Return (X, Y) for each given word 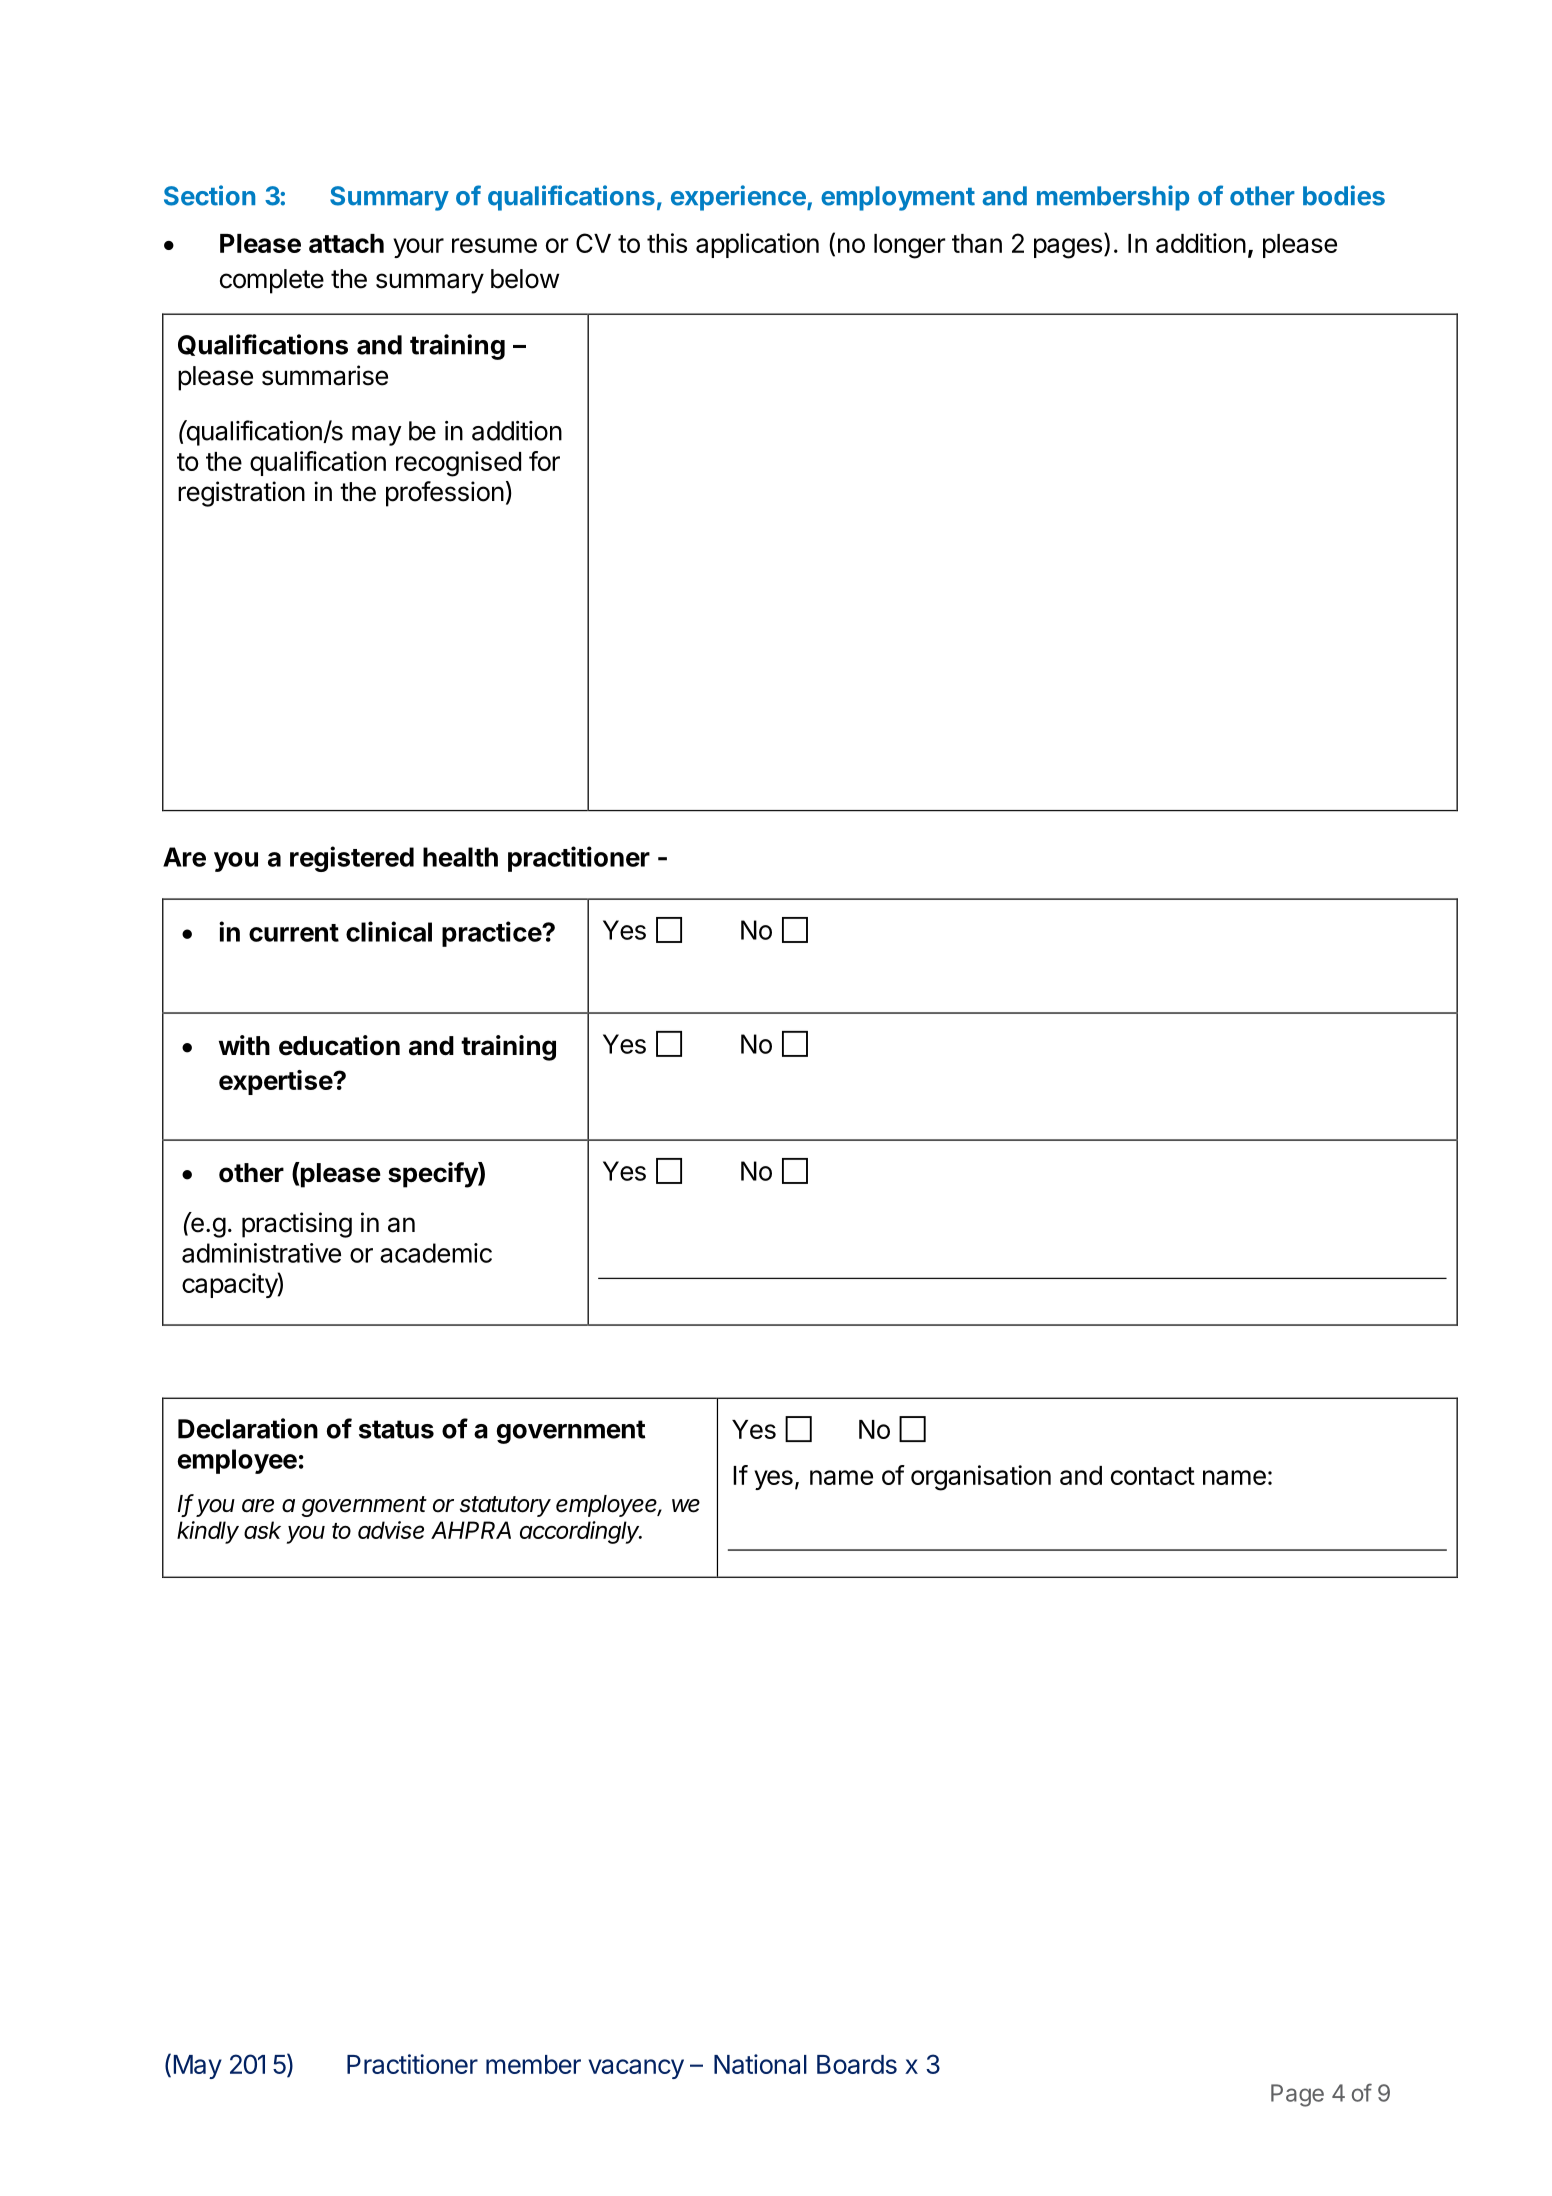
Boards (857, 2064)
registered (352, 859)
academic (436, 1253)
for (544, 461)
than (977, 243)
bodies (1344, 195)
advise (391, 1530)
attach (346, 243)
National (760, 2064)
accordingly (581, 1532)
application (757, 245)
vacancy (636, 2069)
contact (1153, 1476)
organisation (981, 1478)
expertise (276, 1082)
